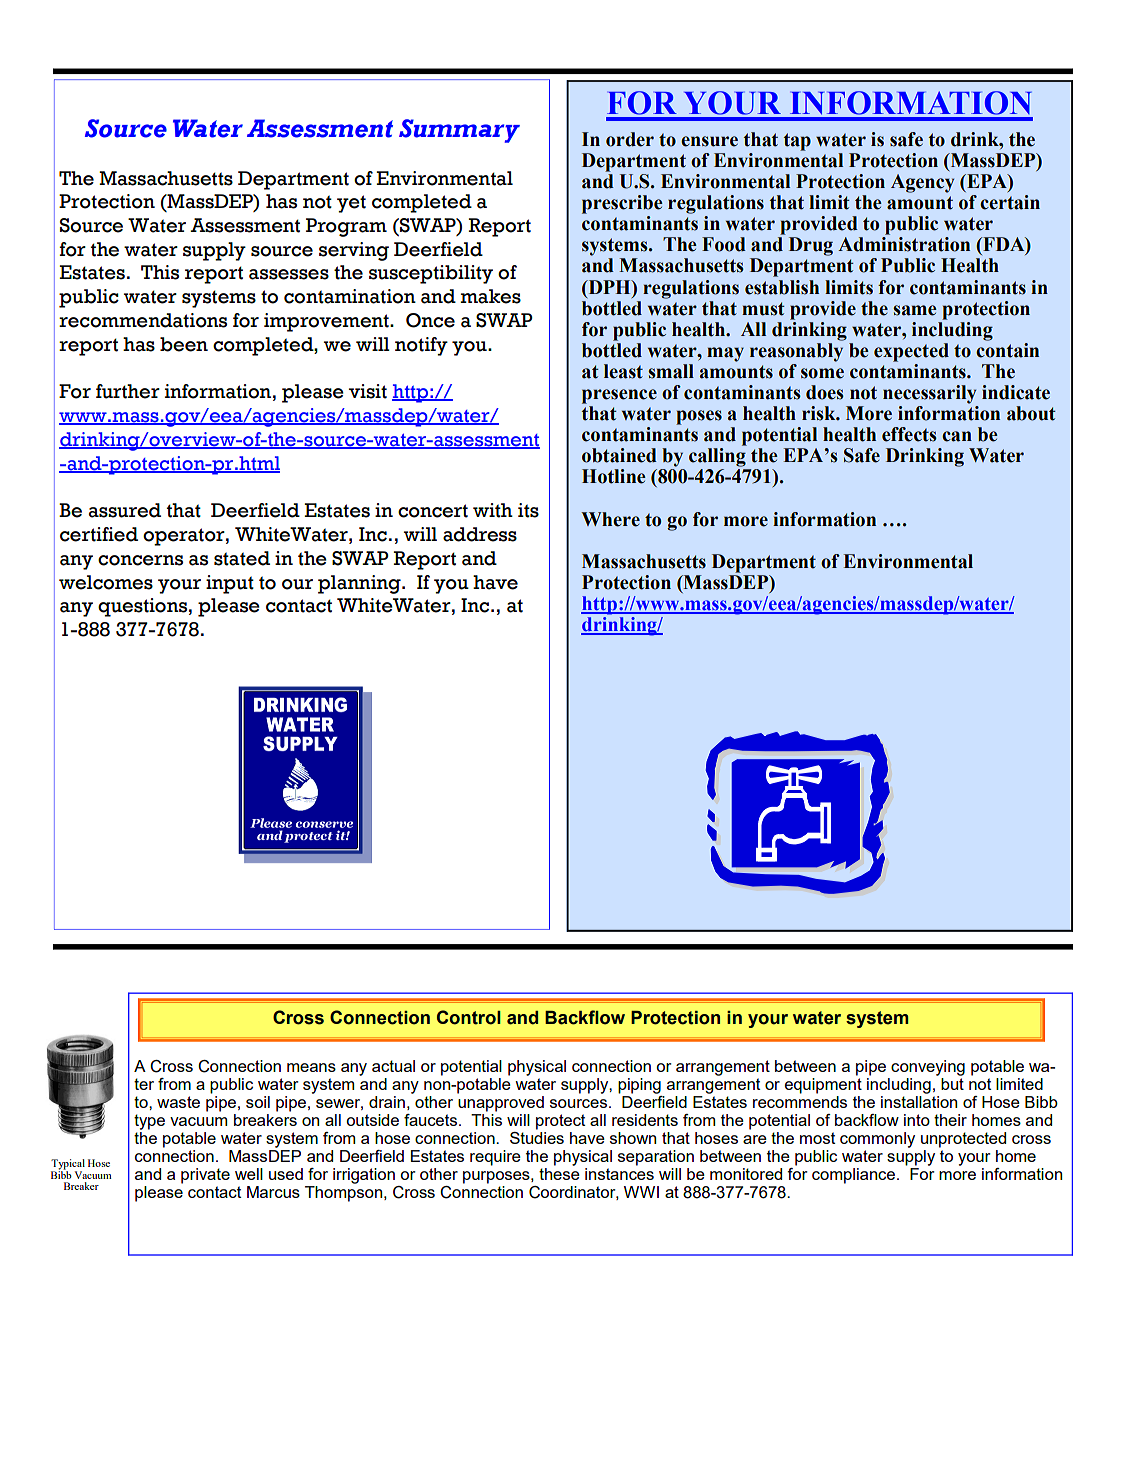 This screenshot has width=1126, height=1457. I want to click on these, so click(559, 1174).
